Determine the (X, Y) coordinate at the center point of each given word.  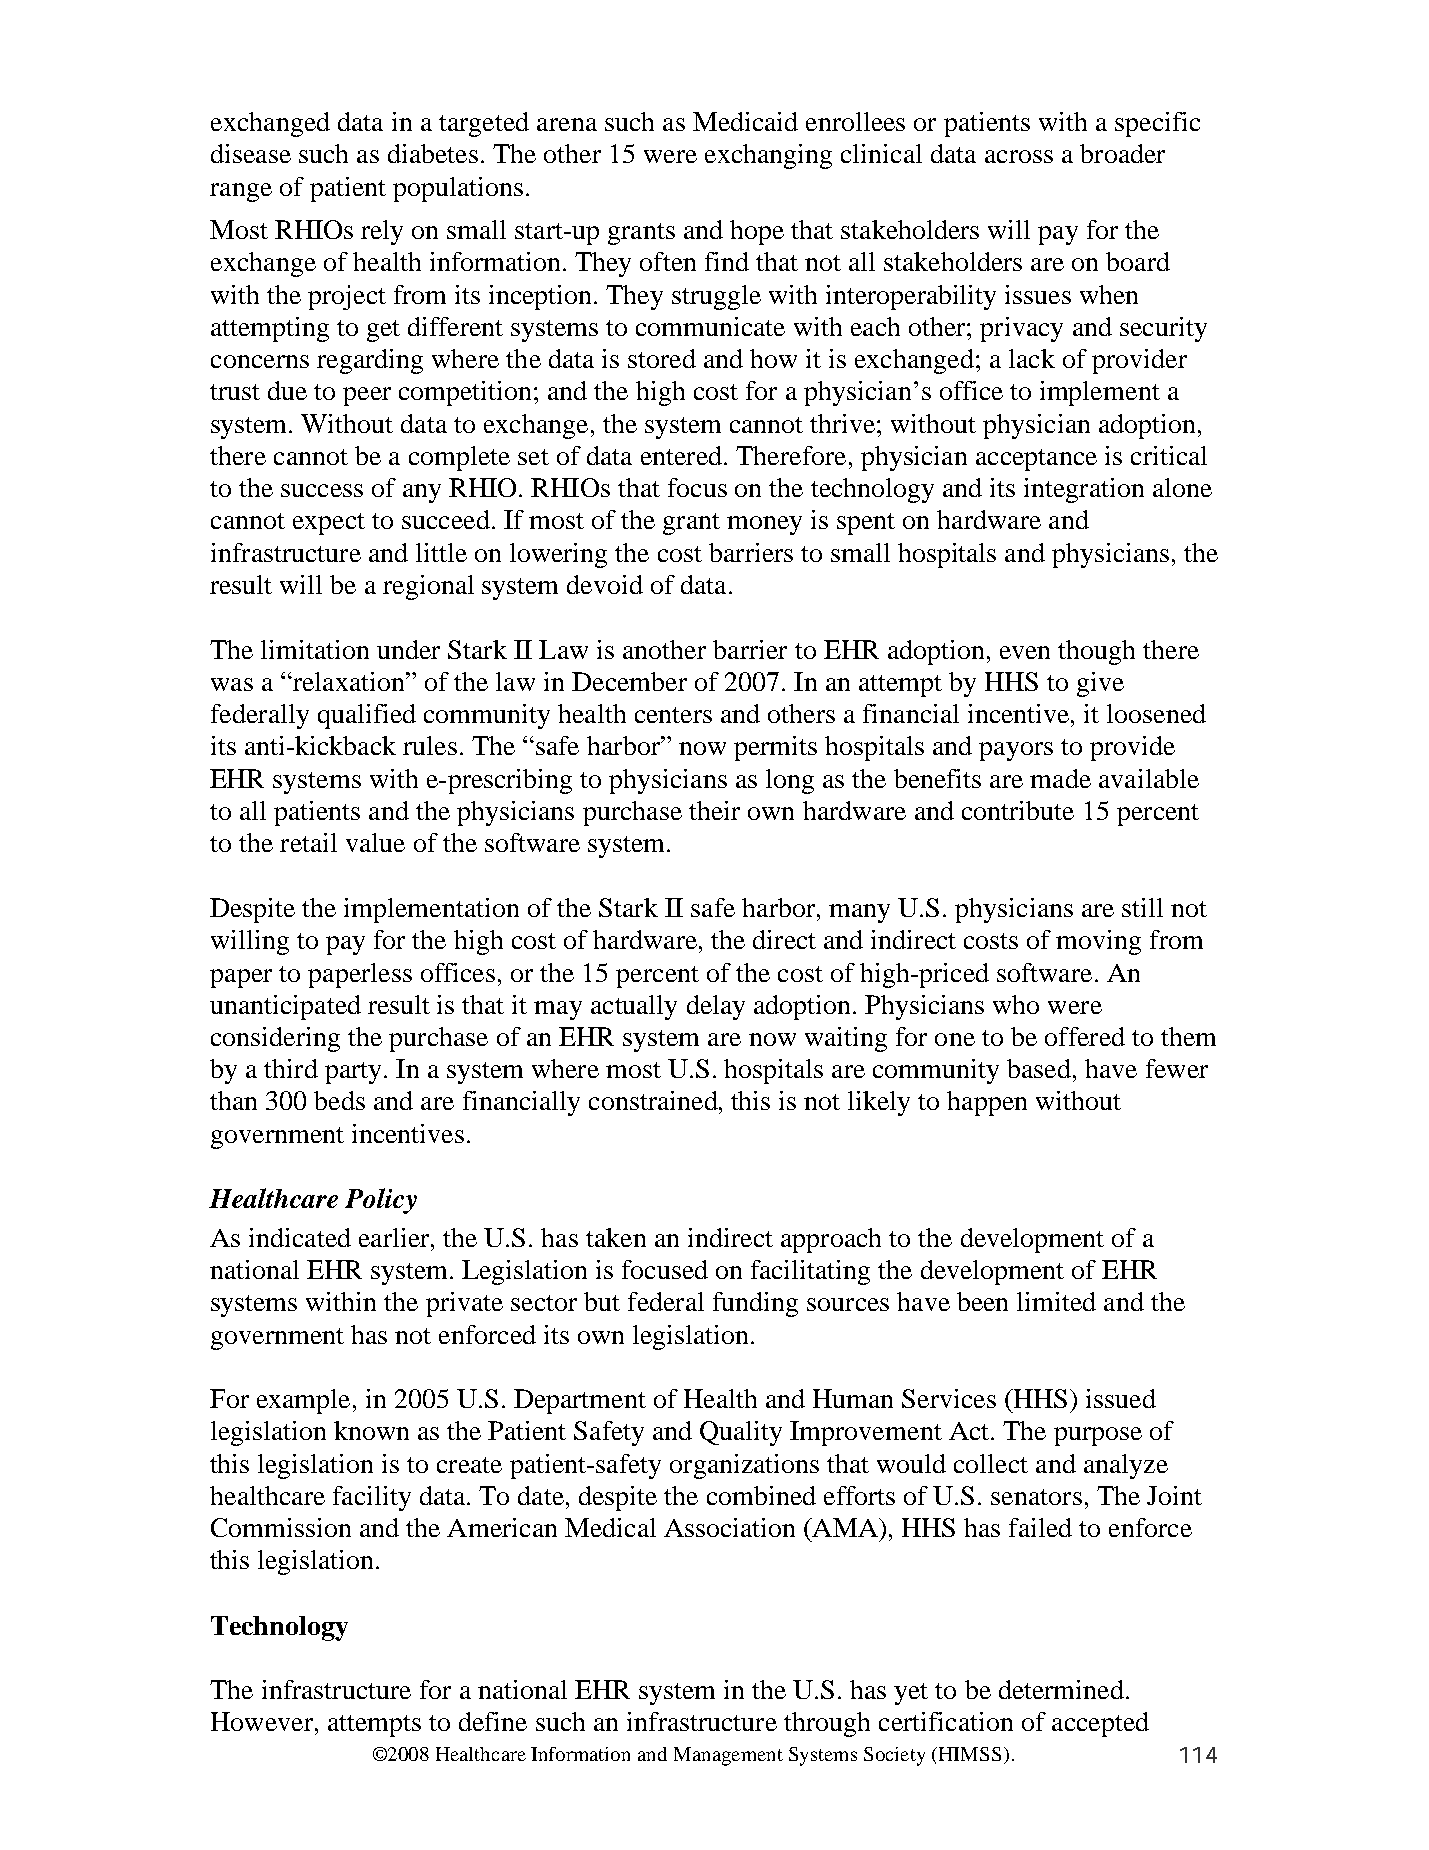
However (262, 1721)
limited (1056, 1301)
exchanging (768, 156)
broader (1122, 153)
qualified (367, 716)
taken (616, 1237)
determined (1061, 1689)
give (1100, 684)
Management (728, 1756)
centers (673, 715)
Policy (381, 1201)
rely (382, 232)
